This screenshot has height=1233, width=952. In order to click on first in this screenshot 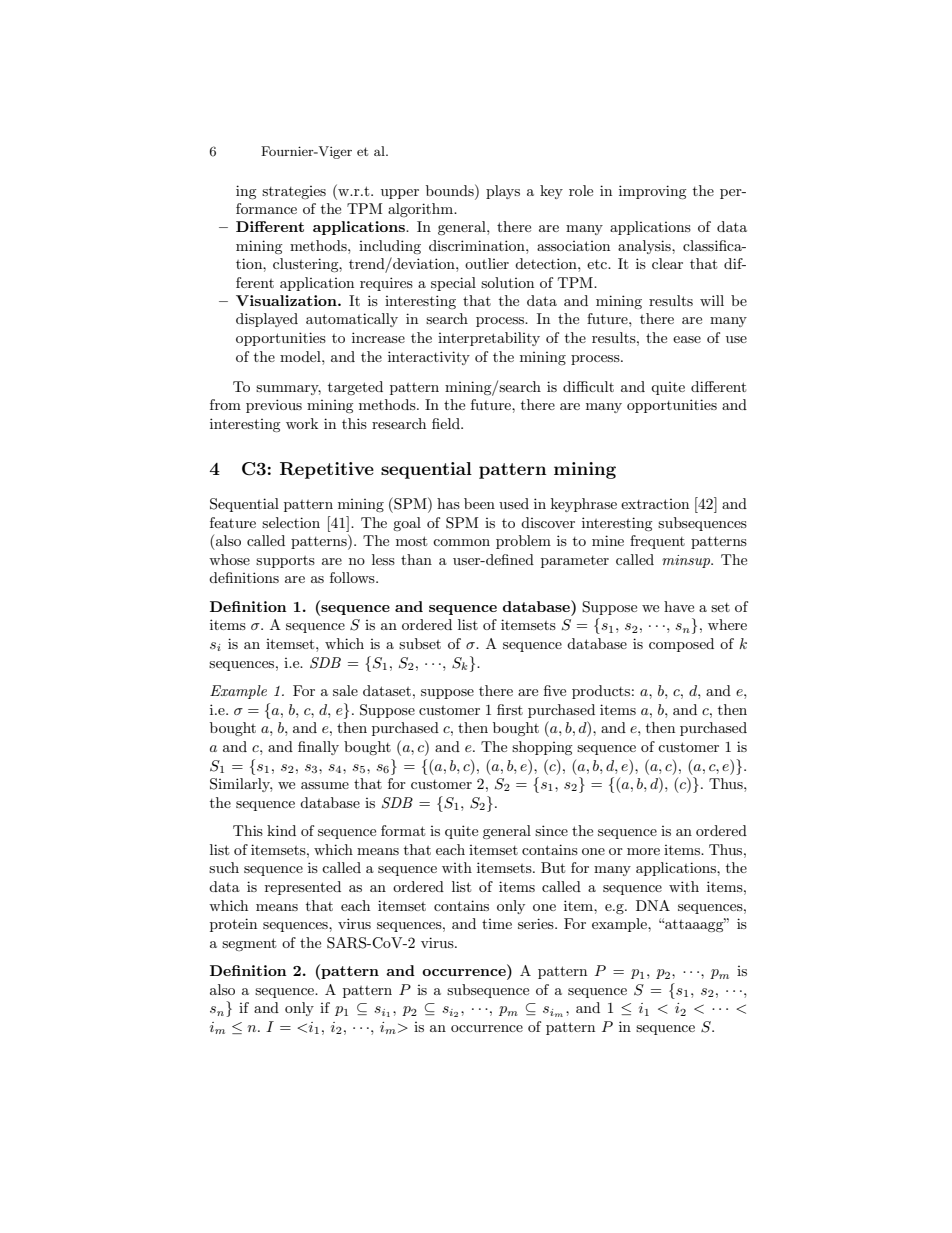, I will do `click(510, 709)`.
